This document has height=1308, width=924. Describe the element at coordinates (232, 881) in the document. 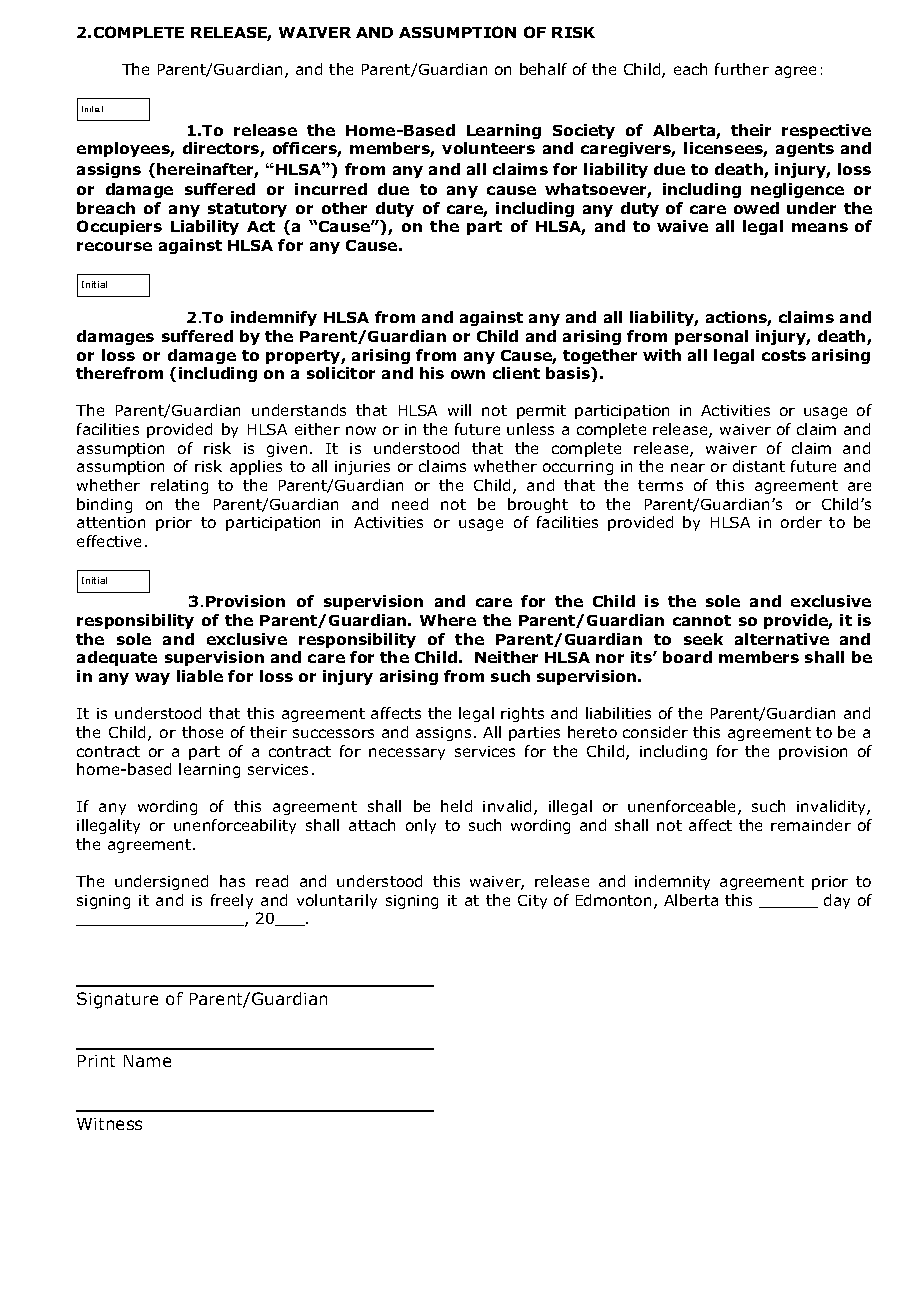

I see `has` at that location.
